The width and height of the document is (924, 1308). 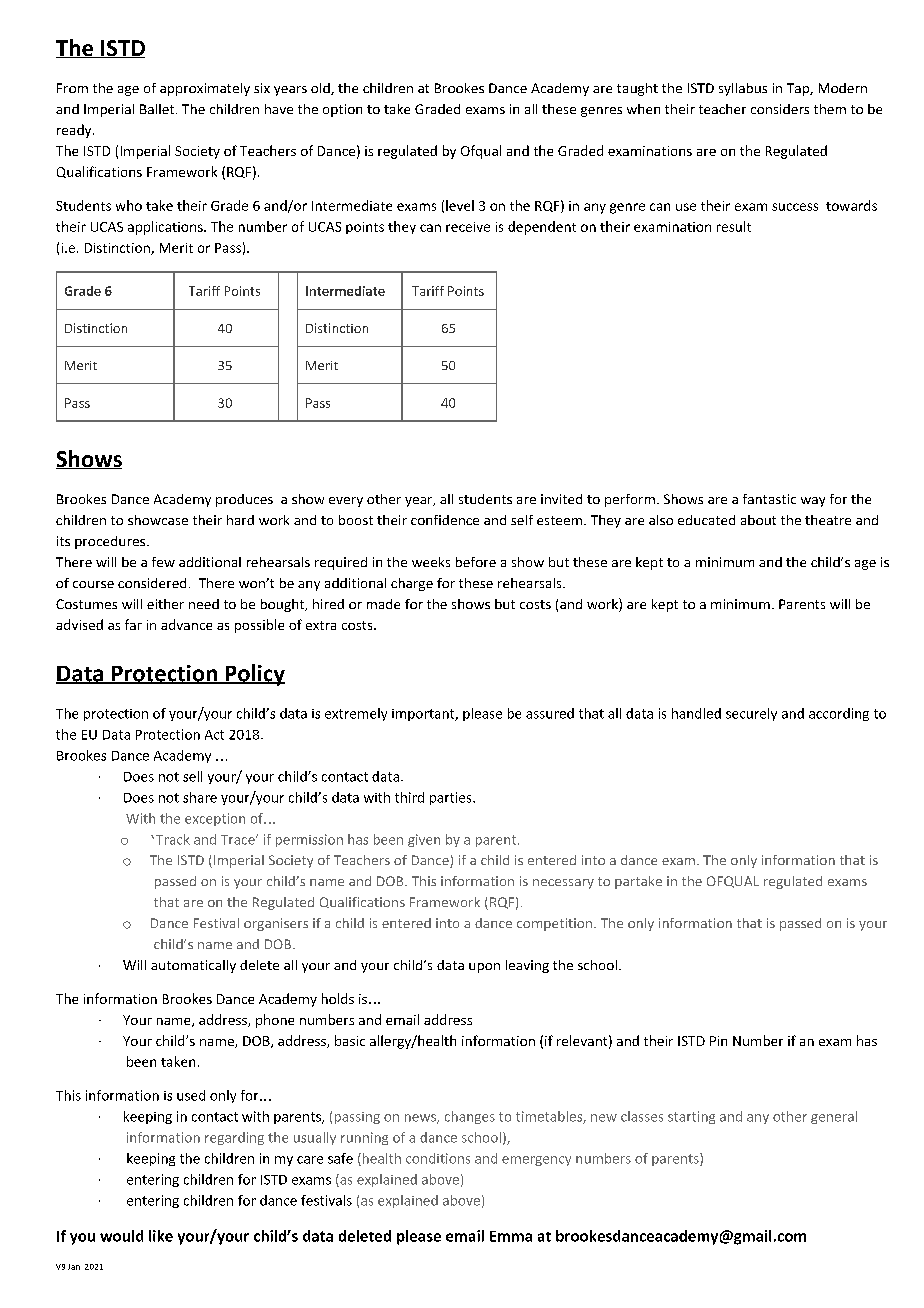 What do you see at coordinates (460, 205) in the document?
I see `level` at bounding box center [460, 205].
